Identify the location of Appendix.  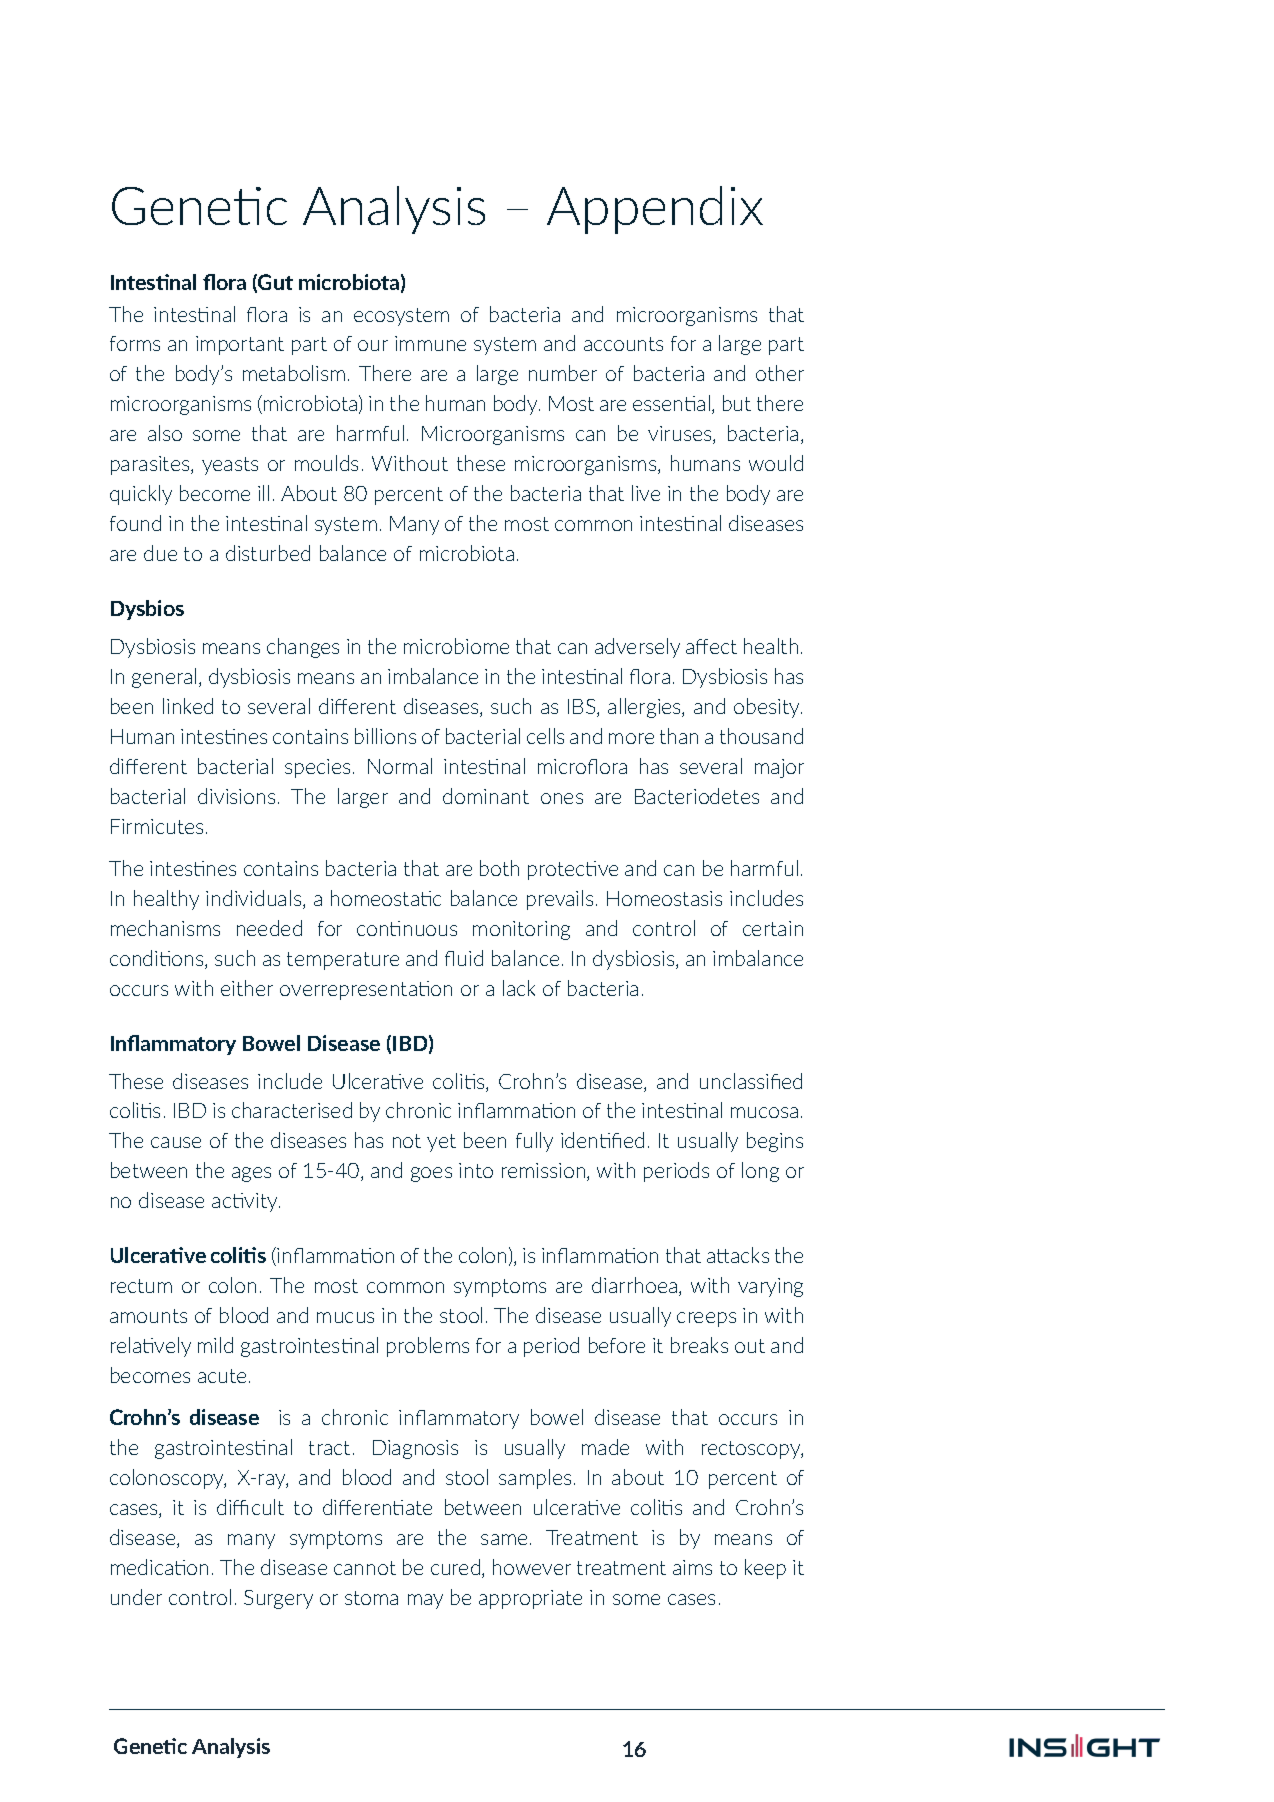
(655, 210).
